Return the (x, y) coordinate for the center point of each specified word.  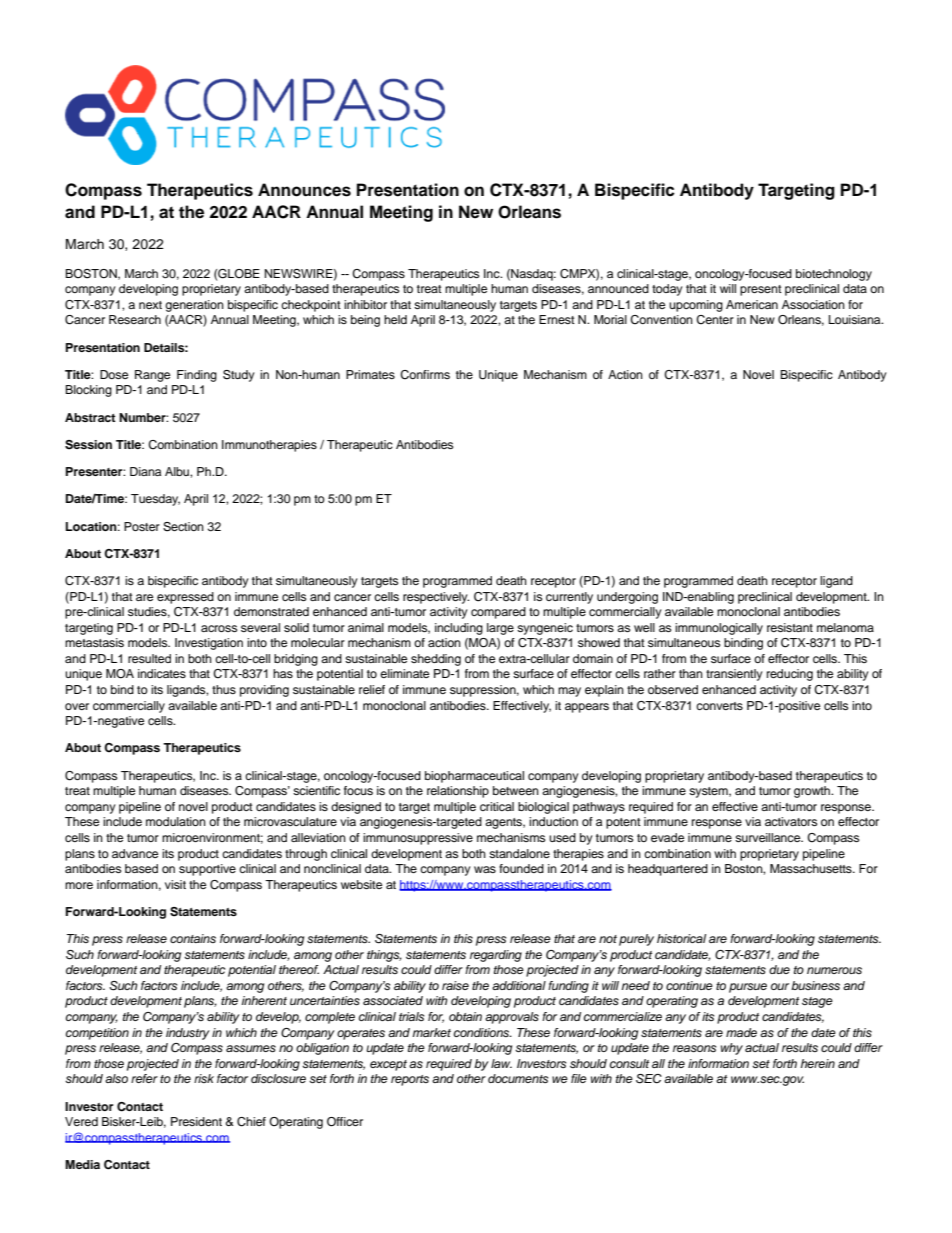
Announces (304, 190)
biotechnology (834, 275)
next (150, 305)
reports (410, 1080)
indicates (162, 673)
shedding (436, 660)
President (196, 1121)
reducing (790, 675)
